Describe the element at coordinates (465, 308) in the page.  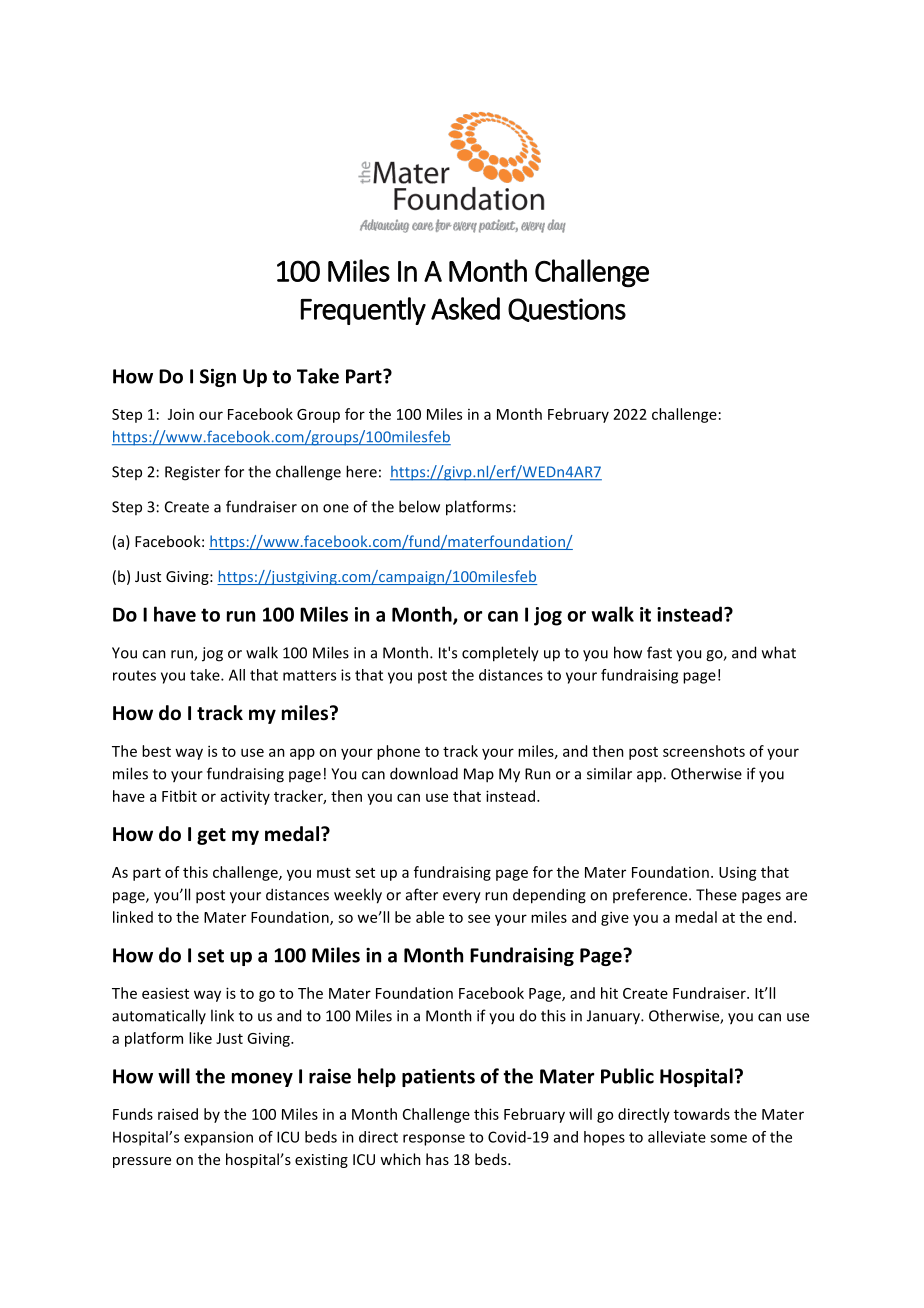
I see `Asked` at that location.
